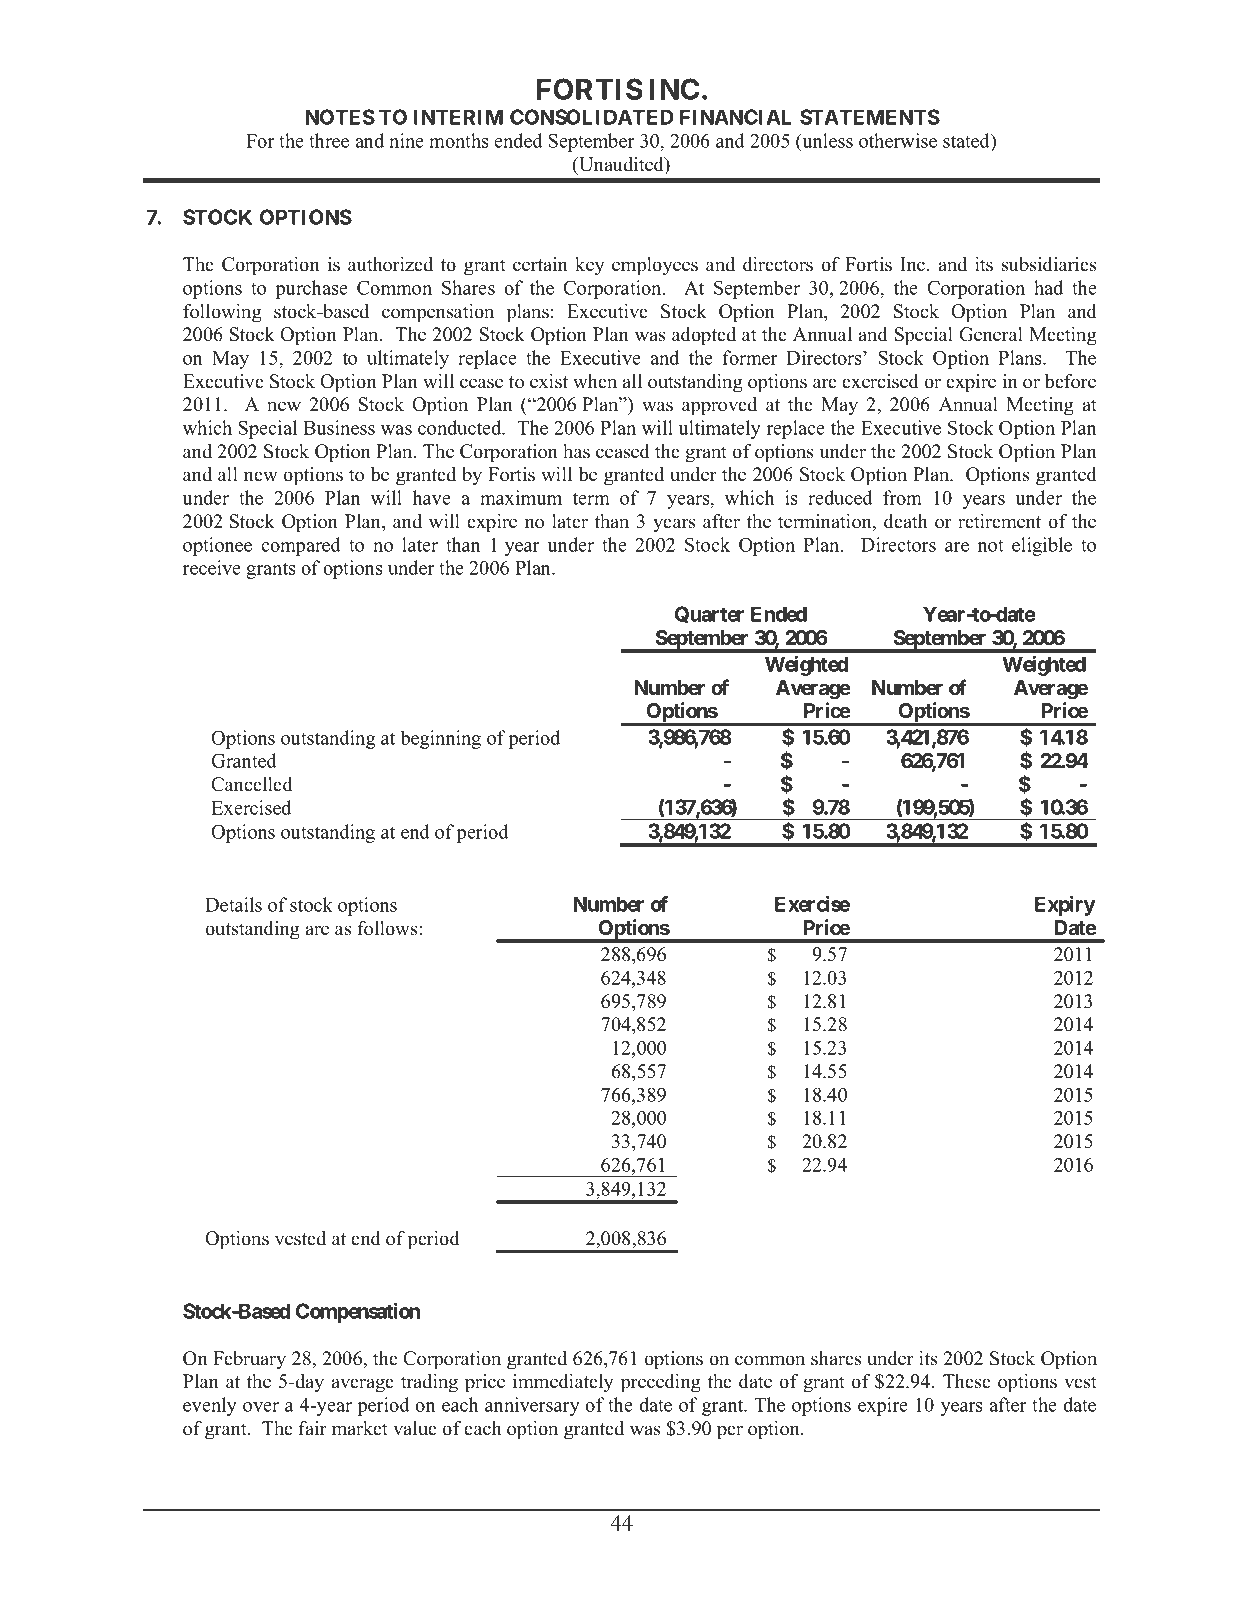 This document has width=1243, height=1609. Describe the element at coordinates (440, 739) in the document. I see `beginning` at that location.
